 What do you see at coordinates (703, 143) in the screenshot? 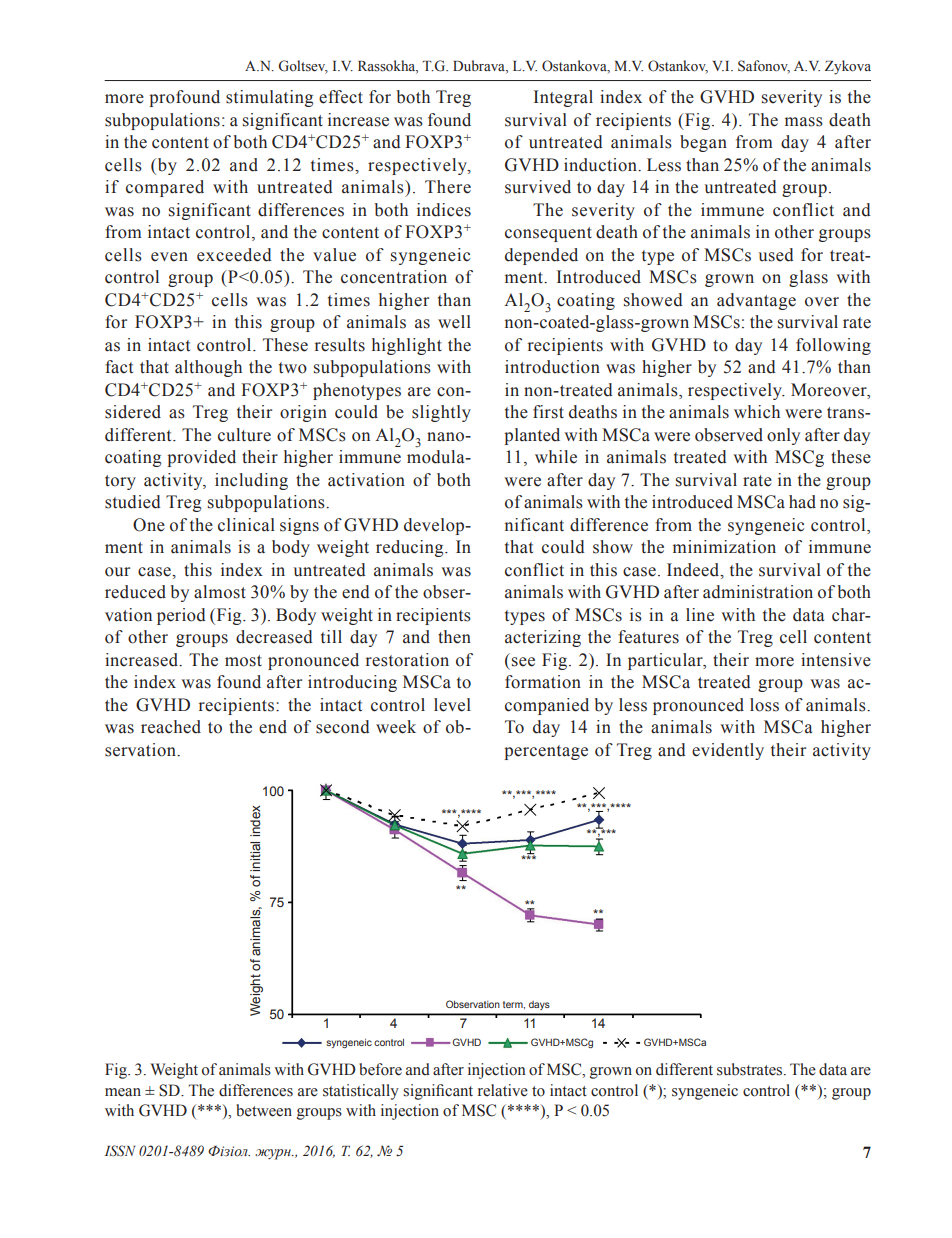
I see `began` at bounding box center [703, 143].
